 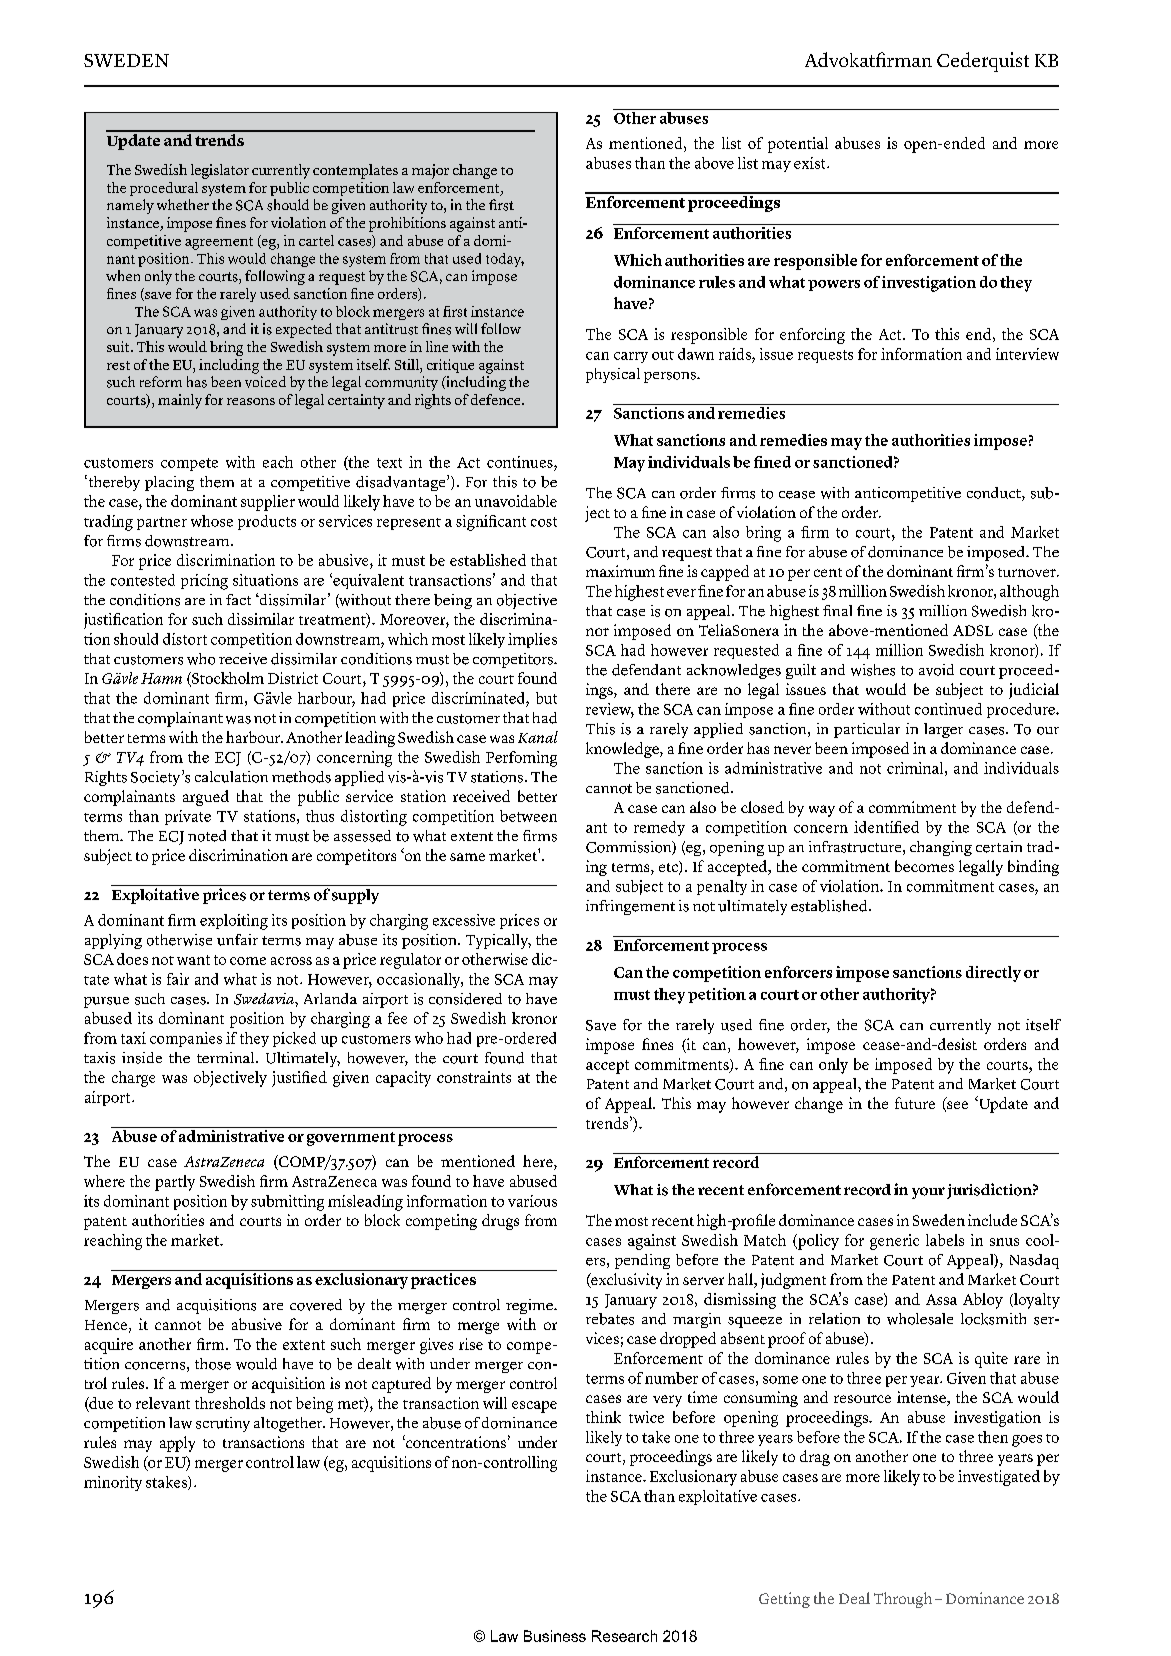 What do you see at coordinates (430, 171) in the screenshot?
I see `major` at bounding box center [430, 171].
